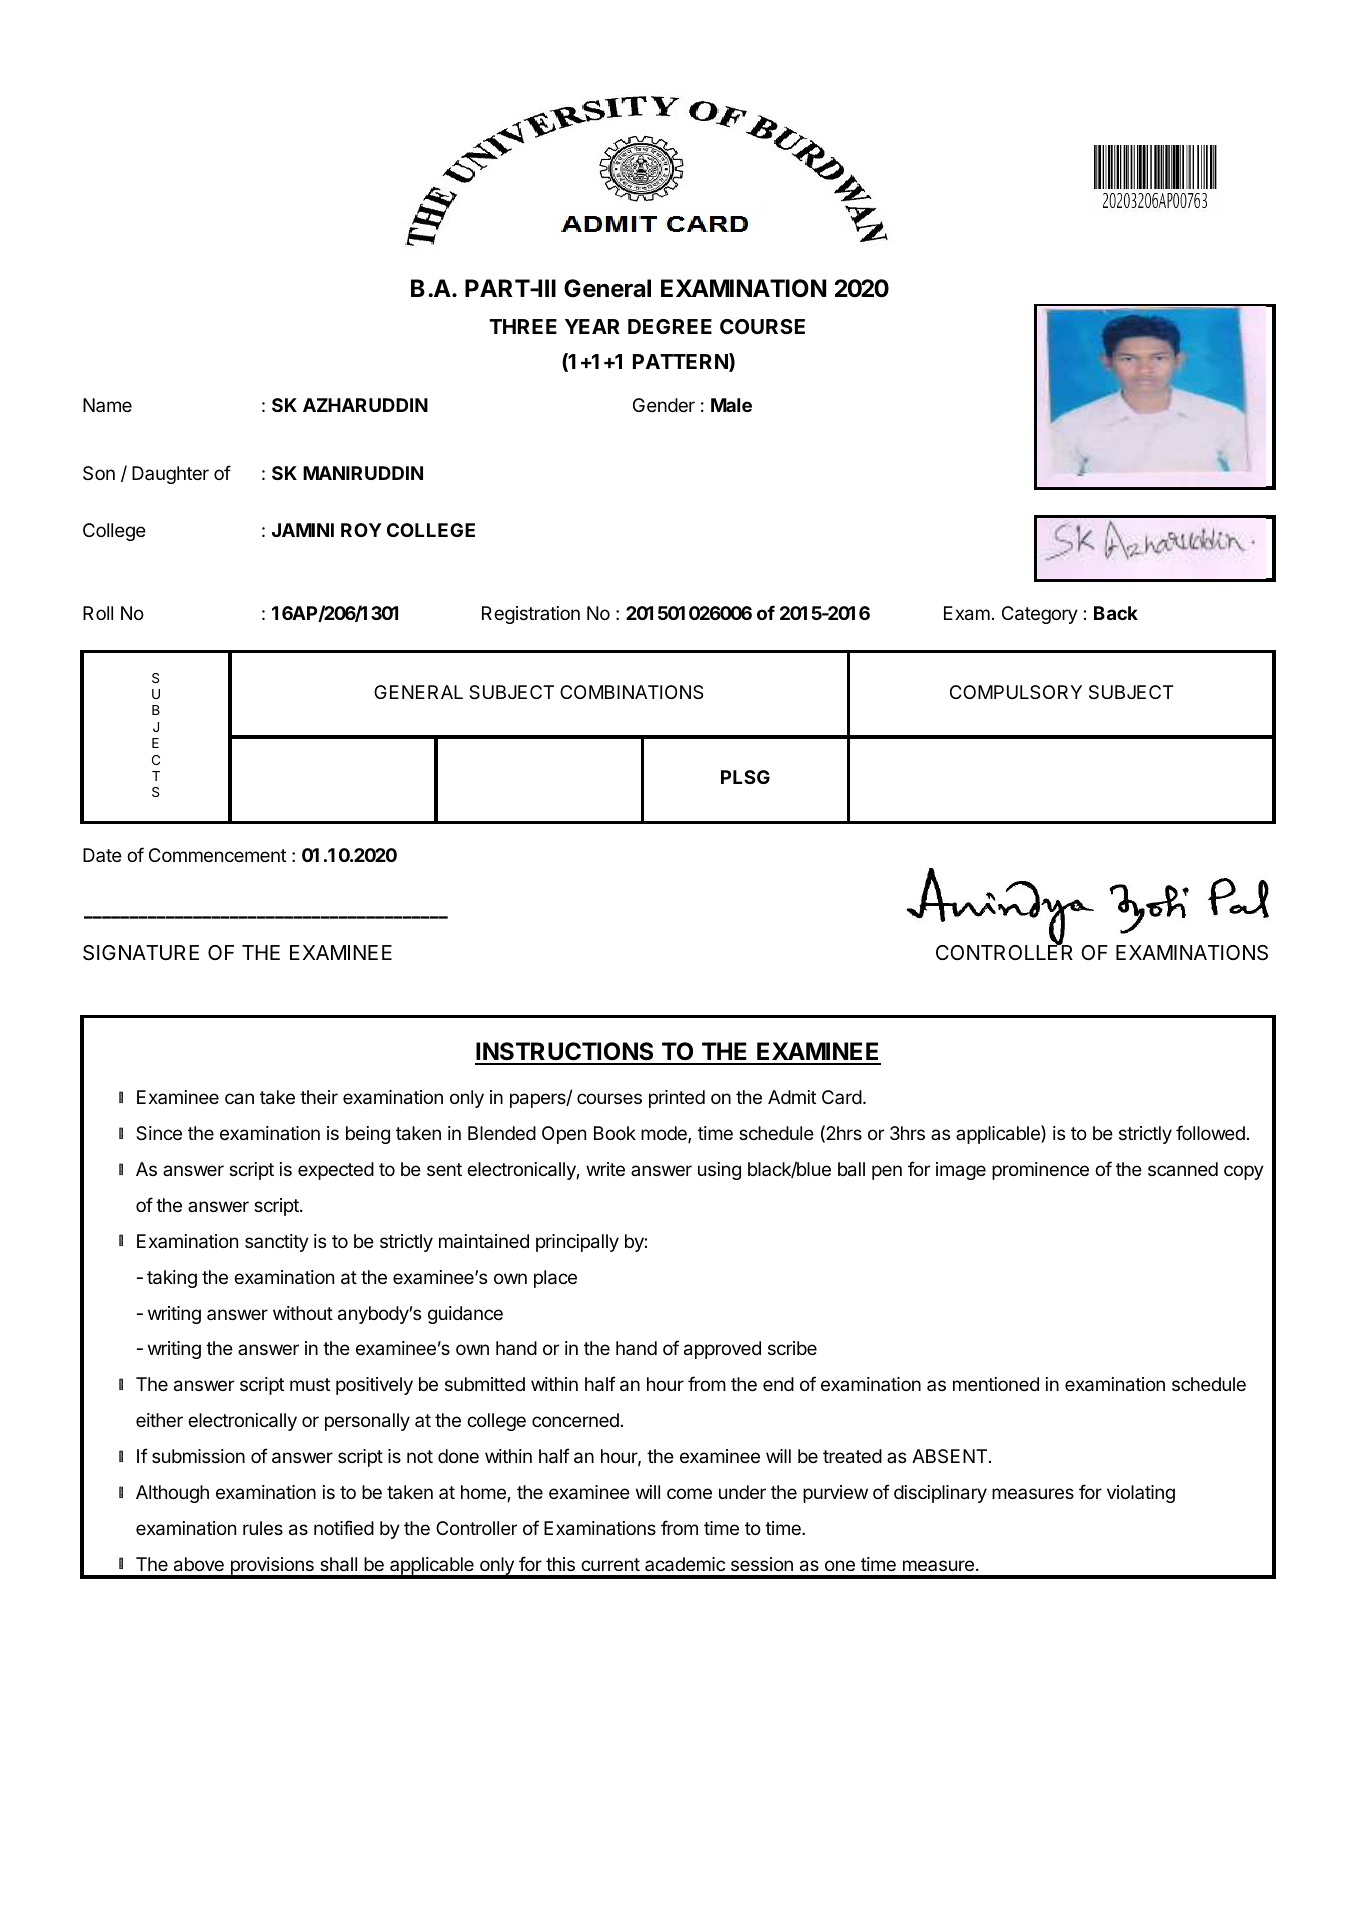 The height and width of the screenshot is (1919, 1356). Describe the element at coordinates (996, 1384) in the screenshot. I see `mentioned` at that location.
